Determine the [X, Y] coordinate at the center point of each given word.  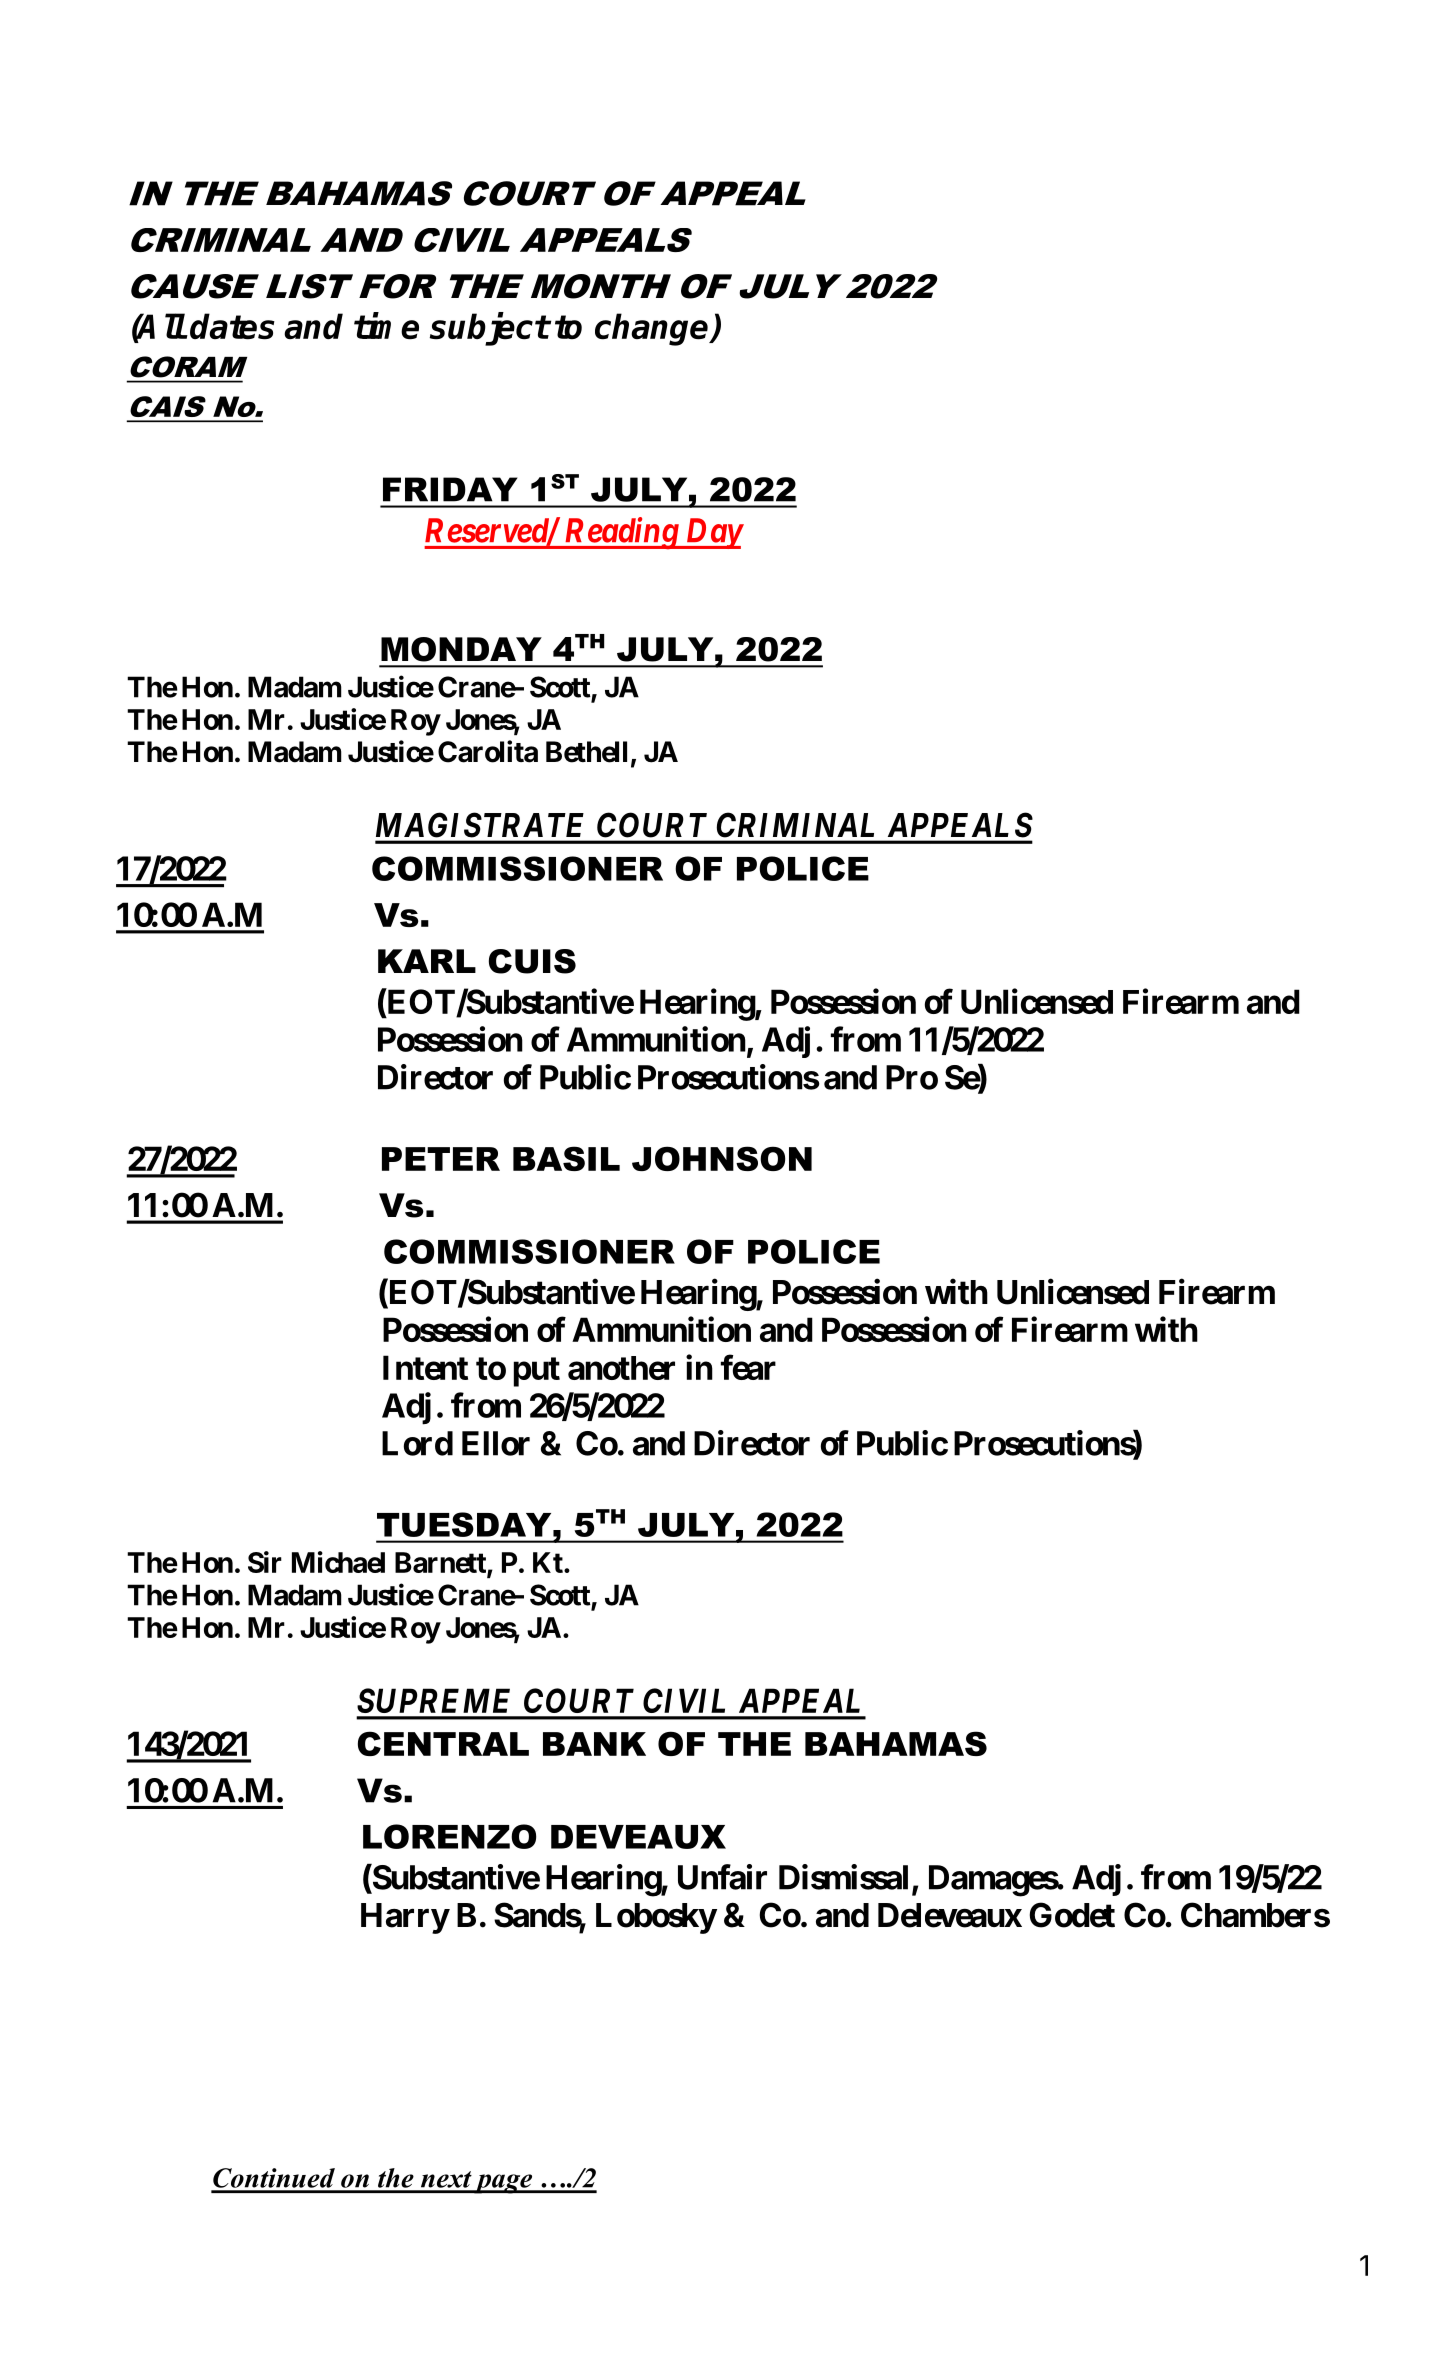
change [653, 329]
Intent [425, 1367]
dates [232, 326]
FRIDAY [450, 489]
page [503, 2184]
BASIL [566, 1158]
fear [748, 1367]
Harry [405, 1918]
